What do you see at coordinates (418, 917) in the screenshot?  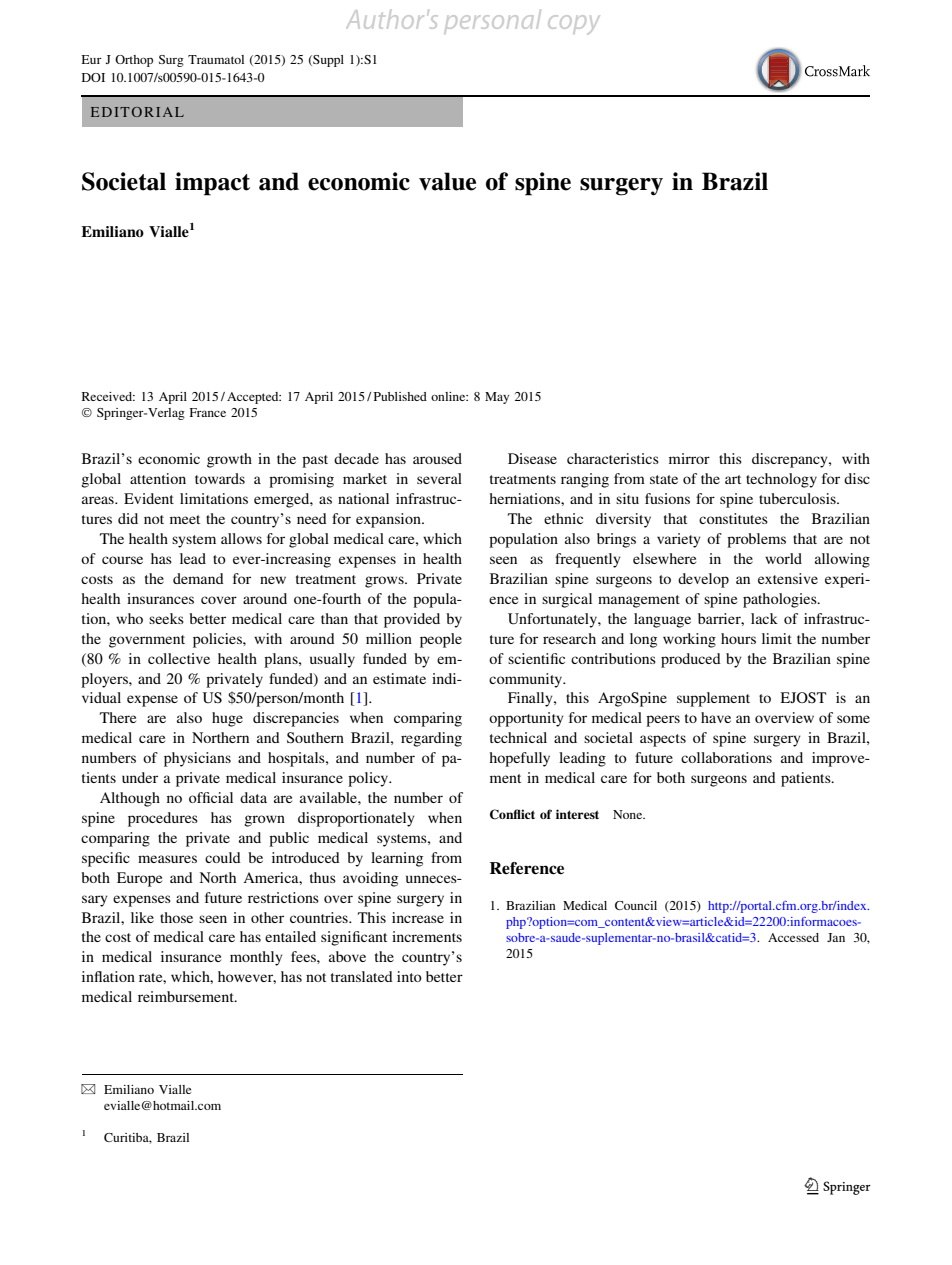 I see `increase` at bounding box center [418, 917].
